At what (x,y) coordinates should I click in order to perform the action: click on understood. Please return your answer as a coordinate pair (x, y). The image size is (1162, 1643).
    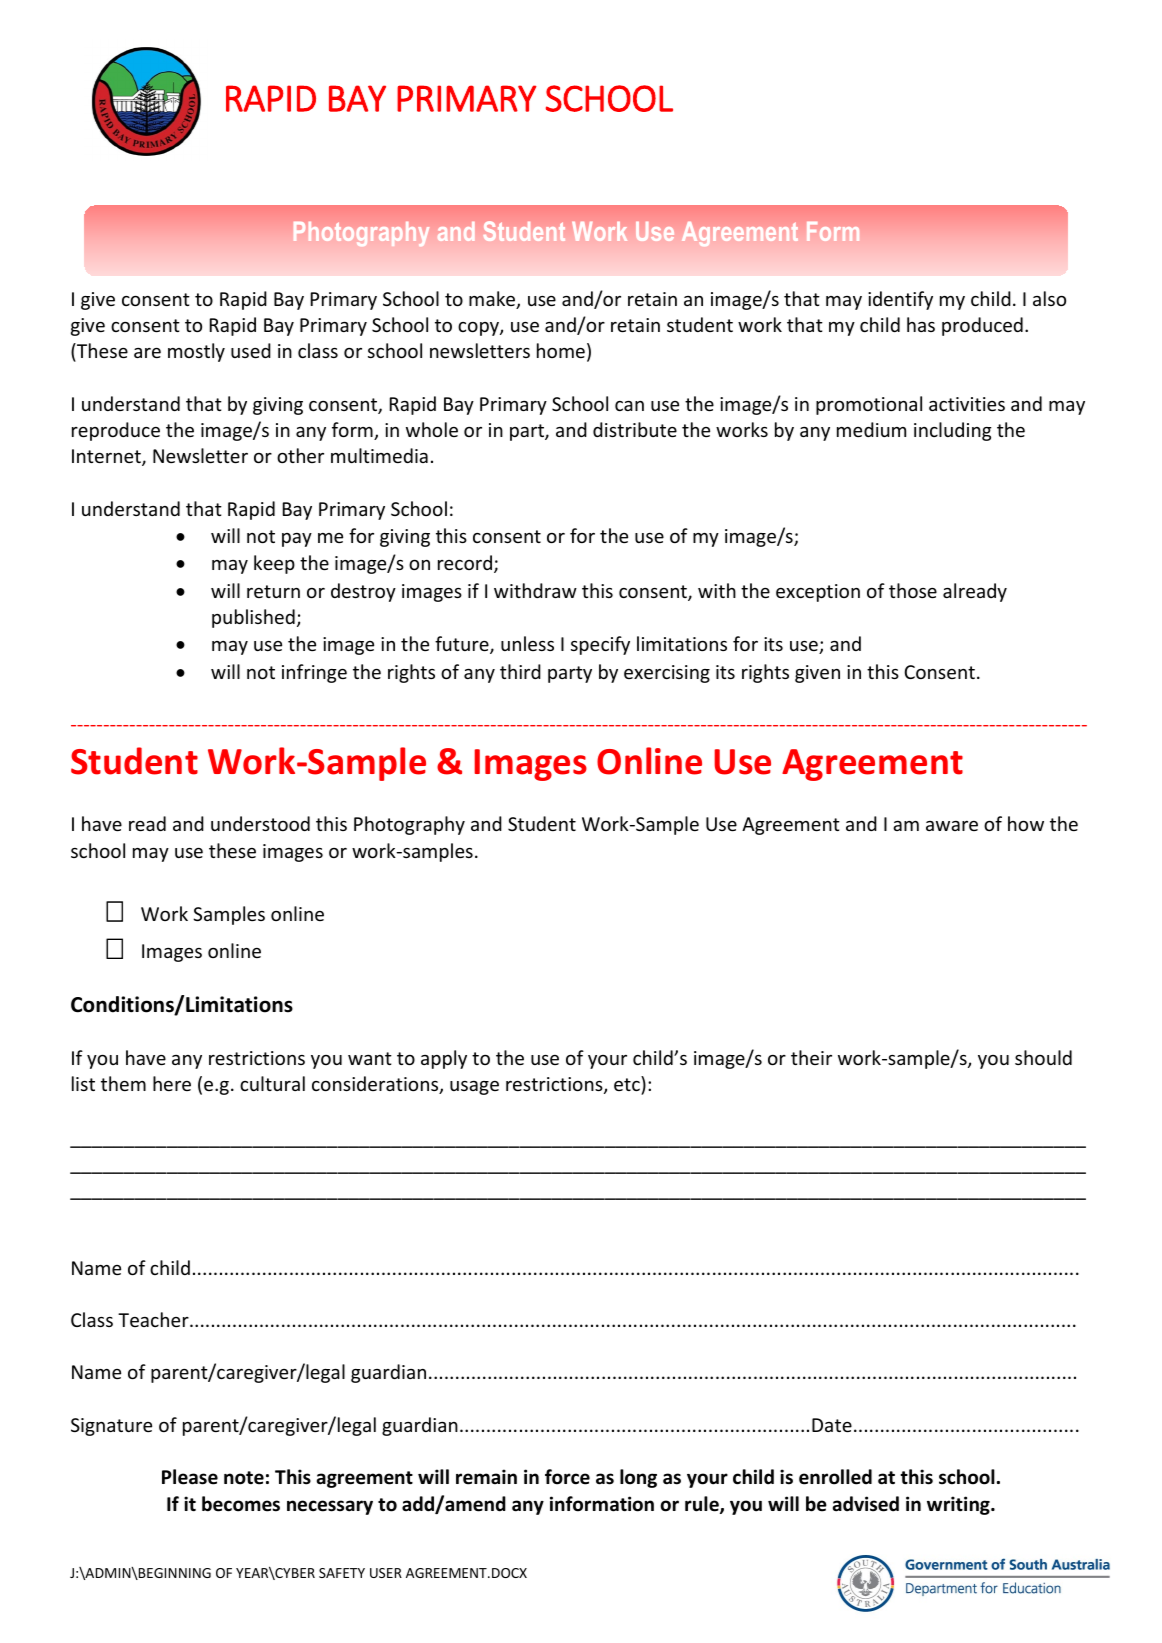
    Looking at the image, I should click on (260, 823).
